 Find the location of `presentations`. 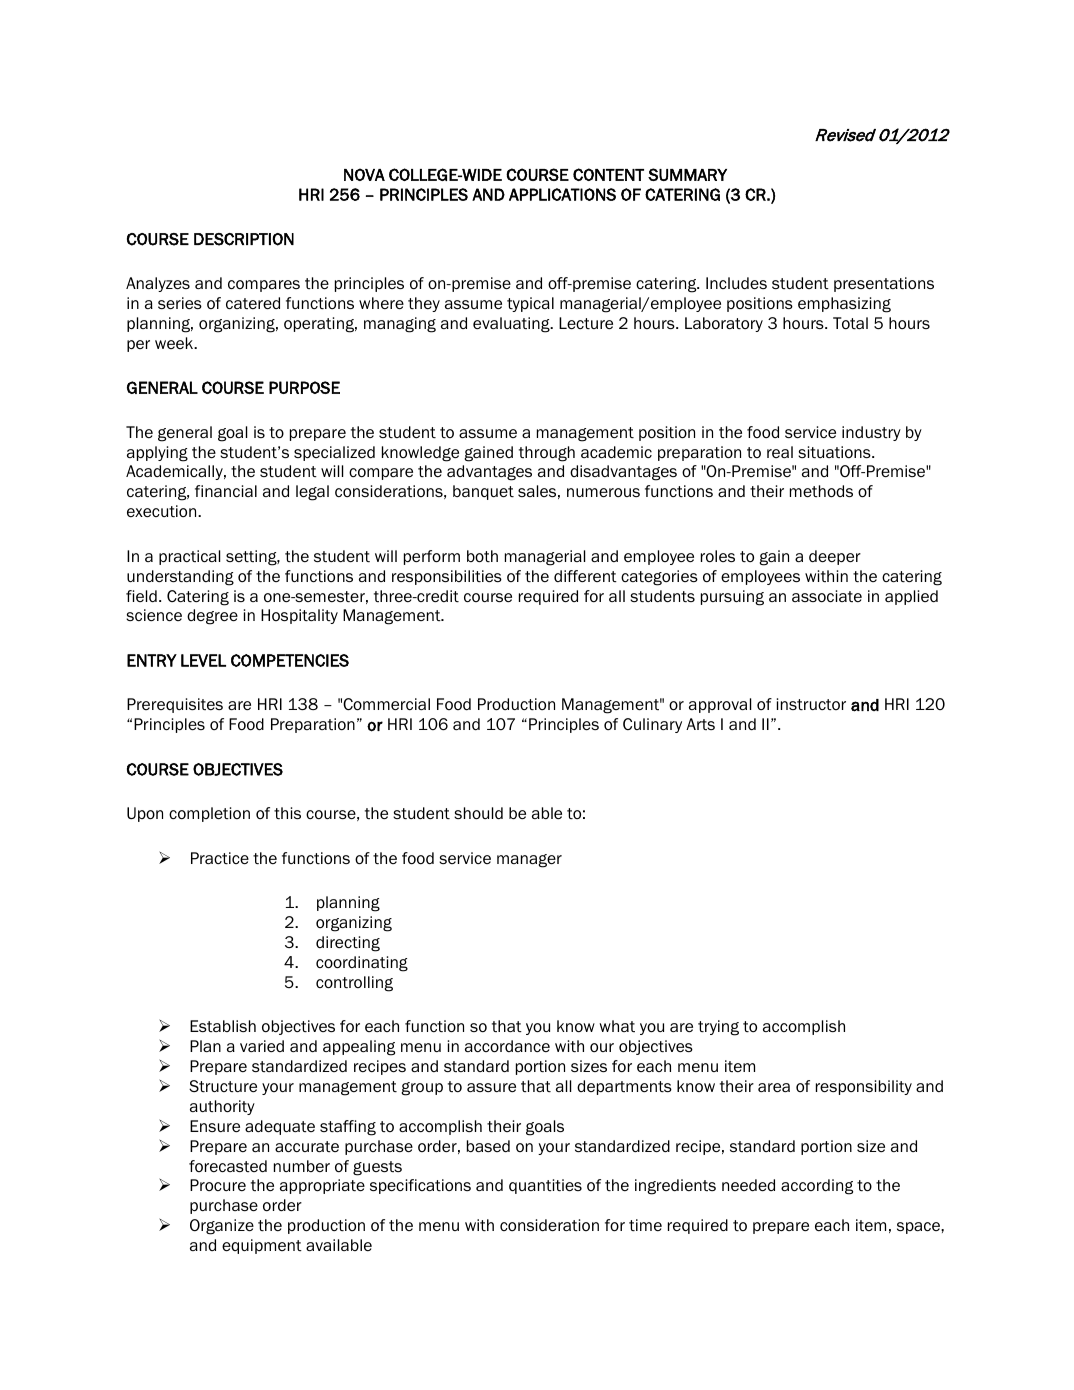

presentations is located at coordinates (884, 284).
